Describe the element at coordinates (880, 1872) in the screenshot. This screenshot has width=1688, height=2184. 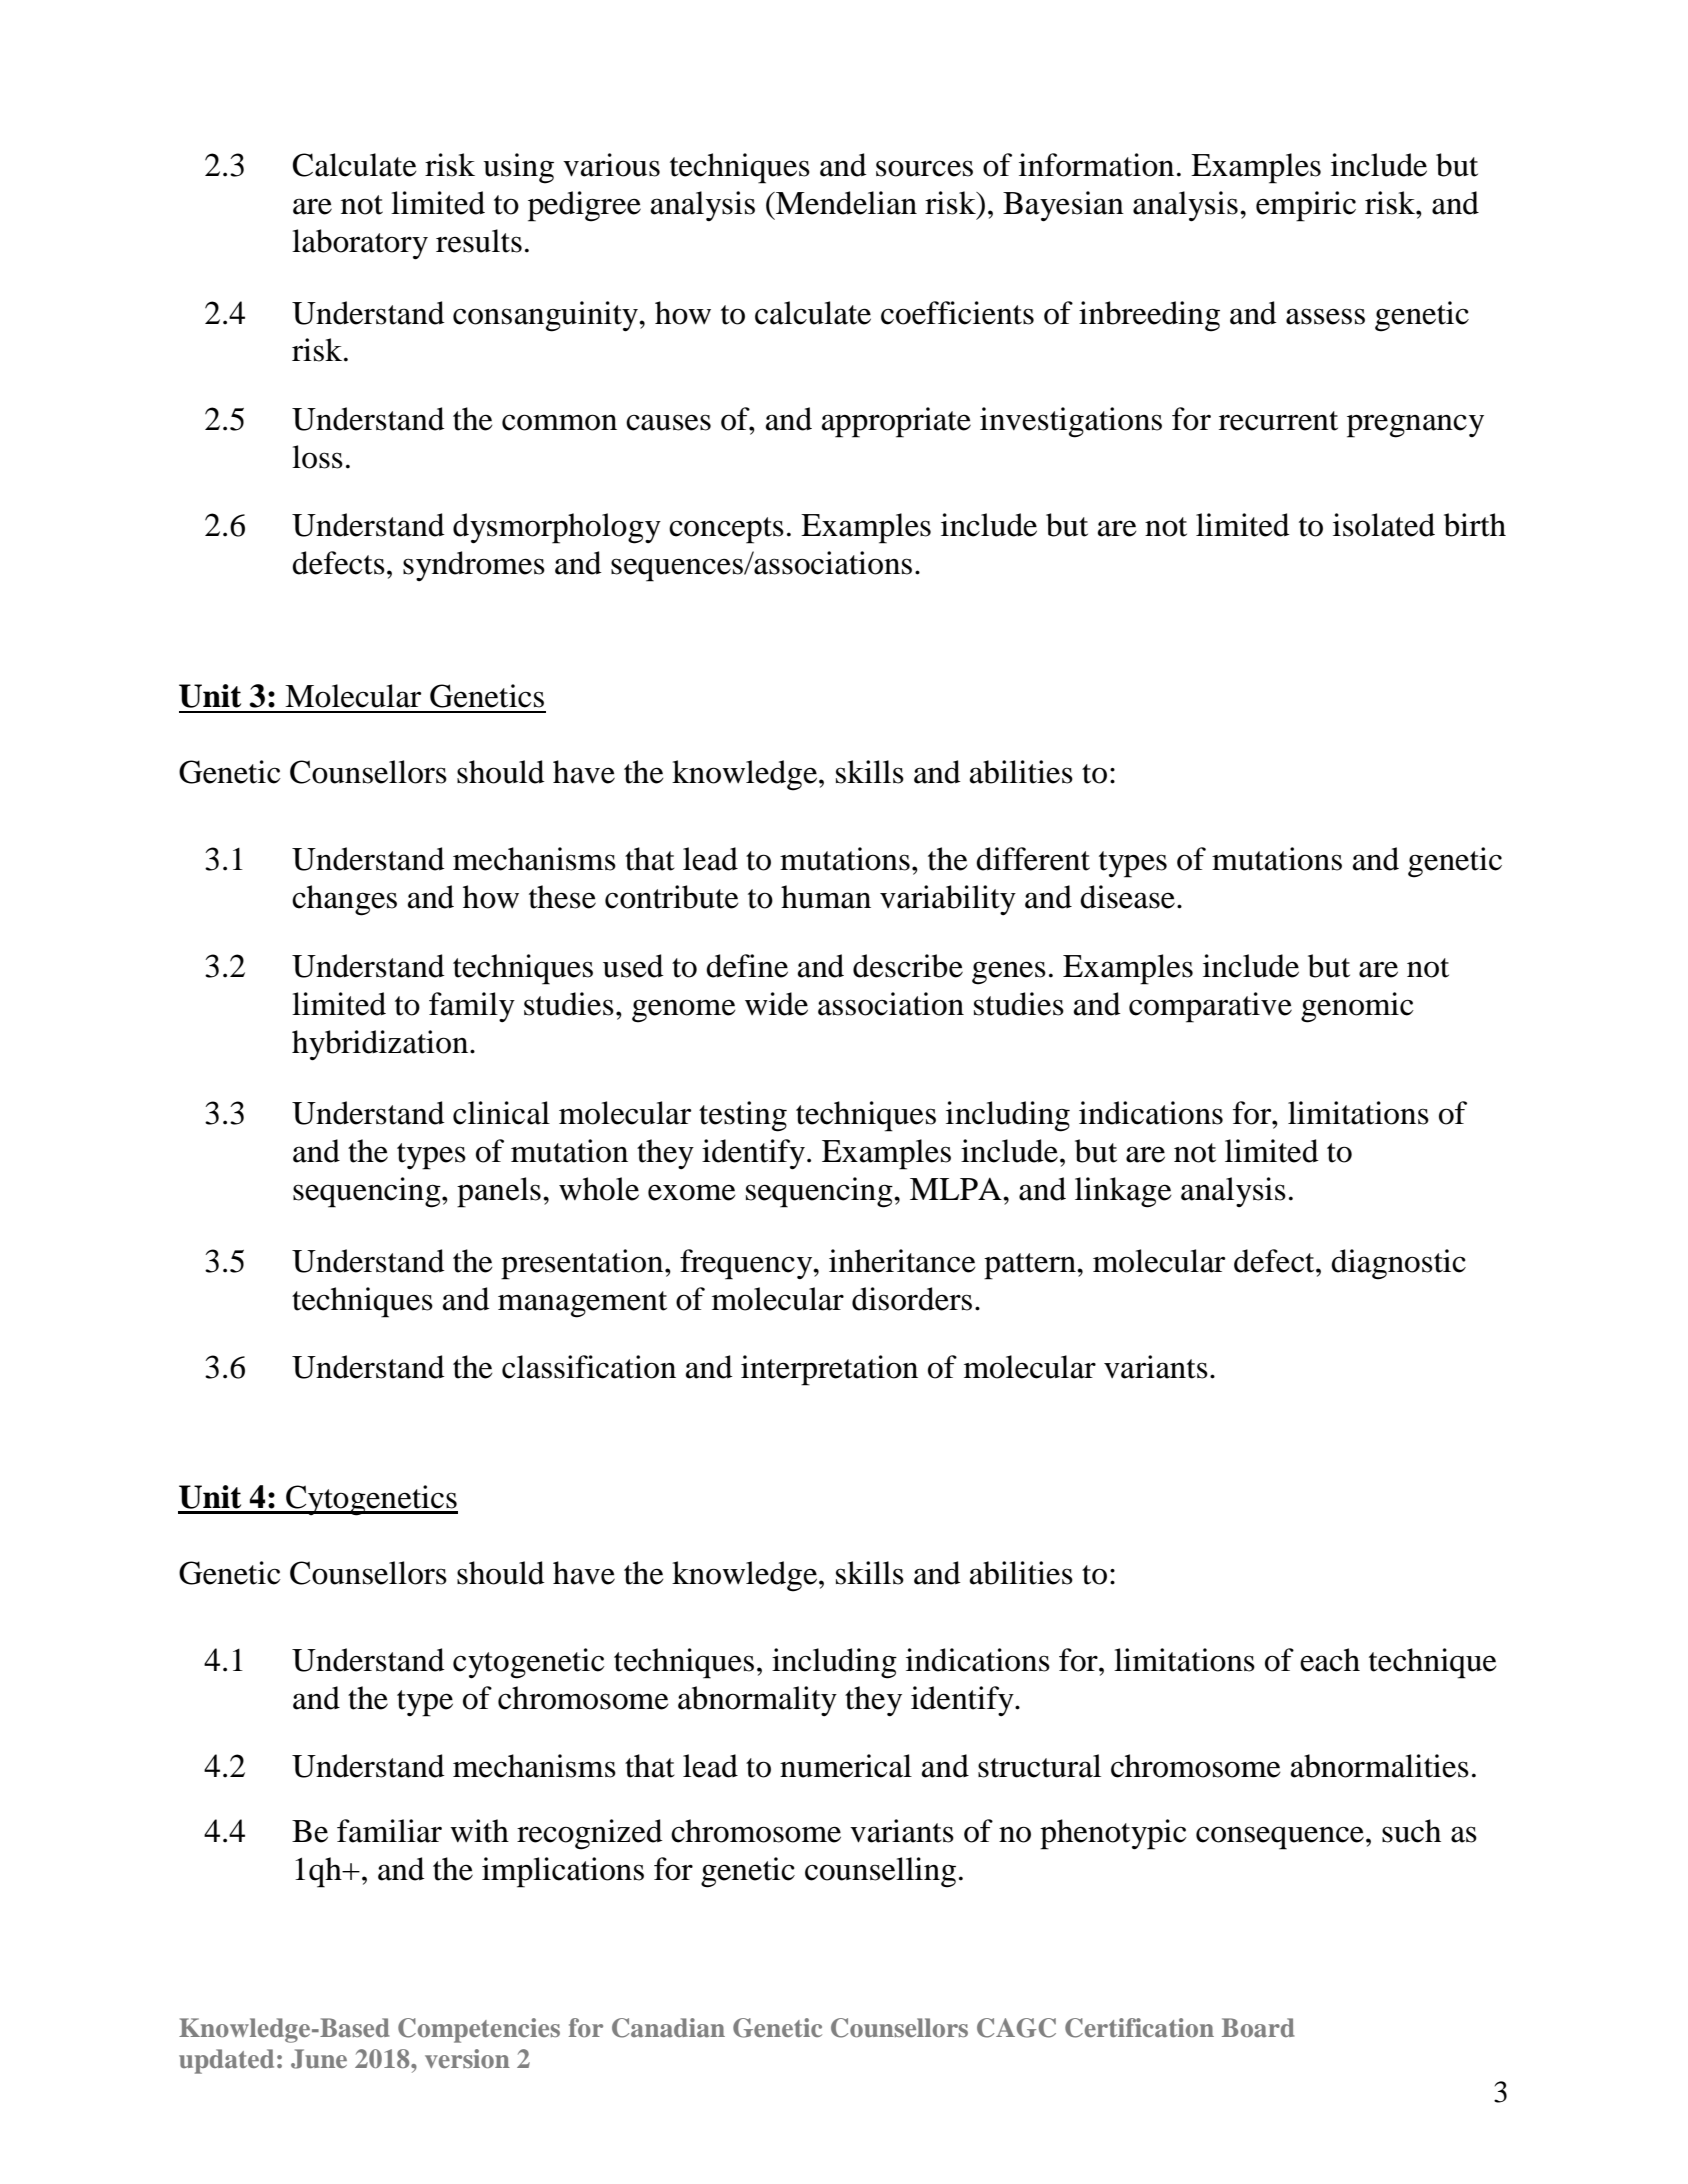
I see `counselling` at that location.
